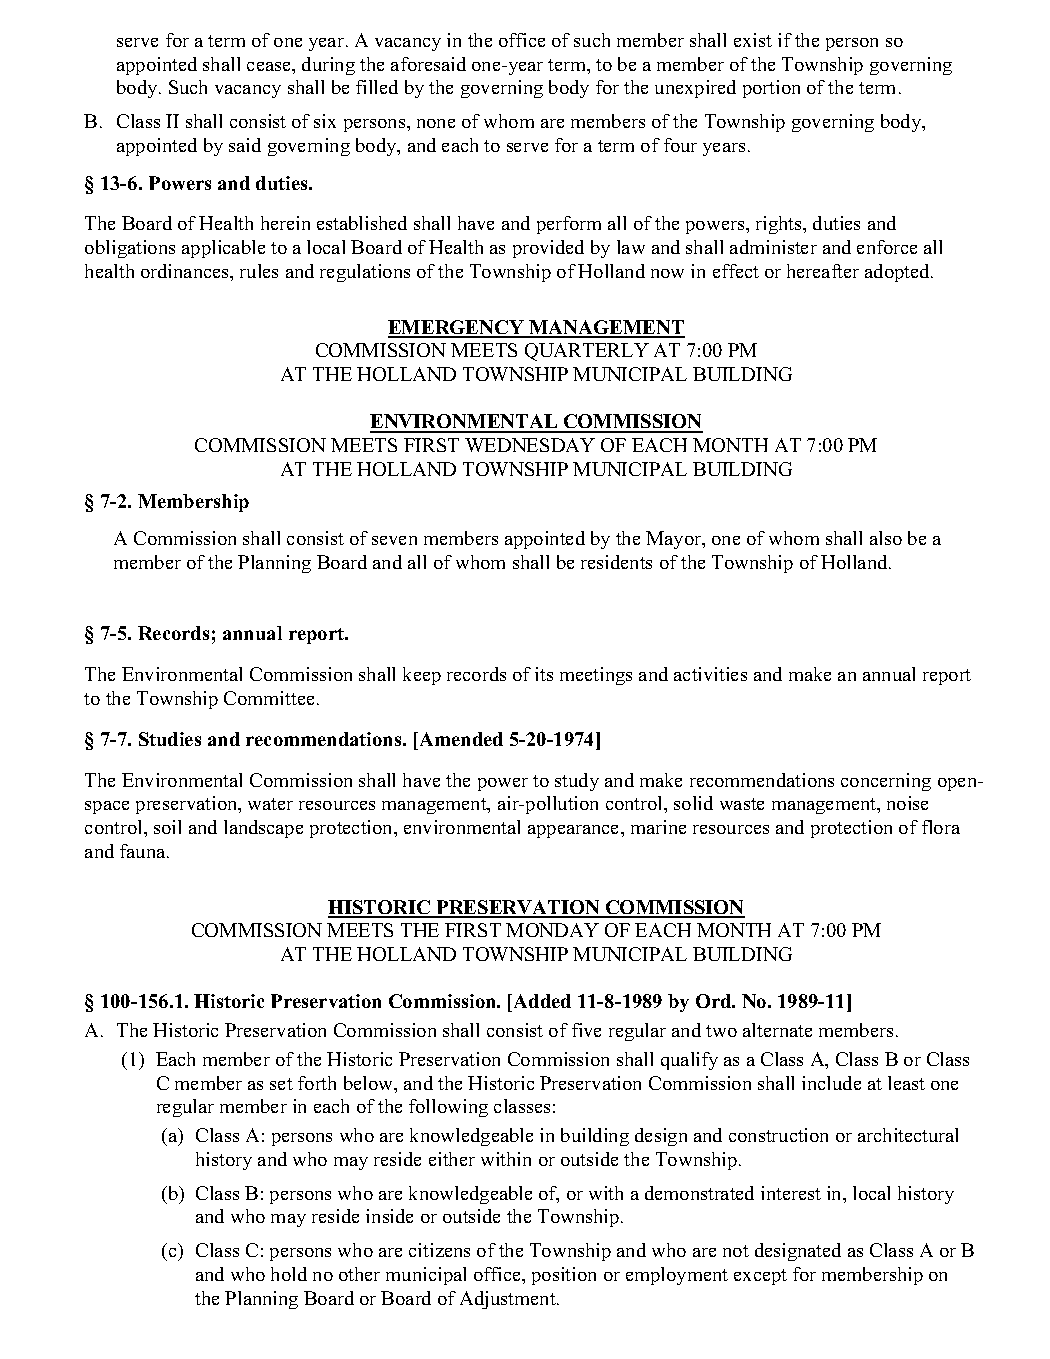  I want to click on study, so click(577, 782).
